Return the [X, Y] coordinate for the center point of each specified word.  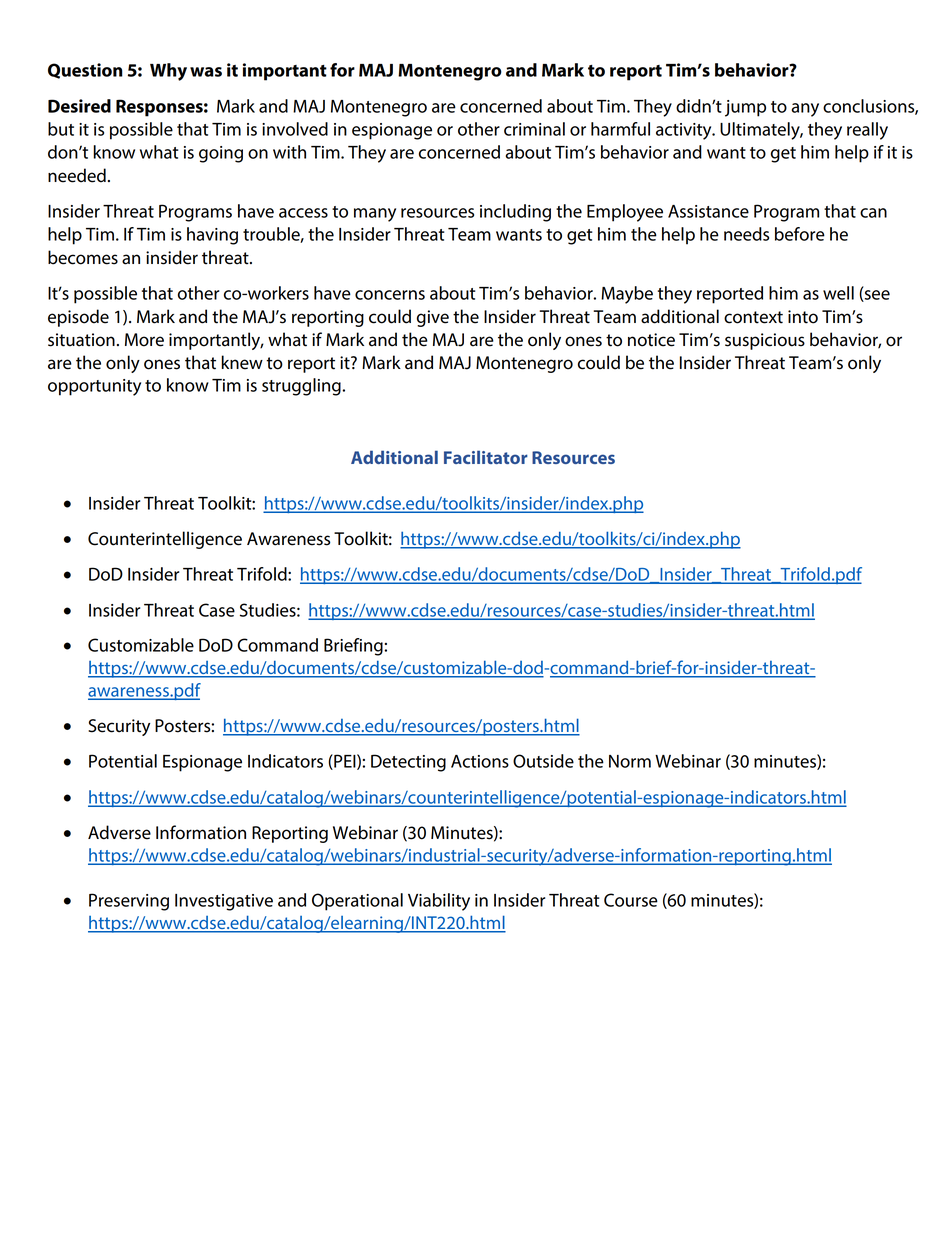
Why [168, 72]
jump [745, 108]
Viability [439, 902]
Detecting [408, 763]
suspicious [765, 341]
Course [631, 900]
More [144, 340]
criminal [534, 129]
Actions [480, 761]
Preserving [129, 902]
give [433, 318]
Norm [630, 761]
